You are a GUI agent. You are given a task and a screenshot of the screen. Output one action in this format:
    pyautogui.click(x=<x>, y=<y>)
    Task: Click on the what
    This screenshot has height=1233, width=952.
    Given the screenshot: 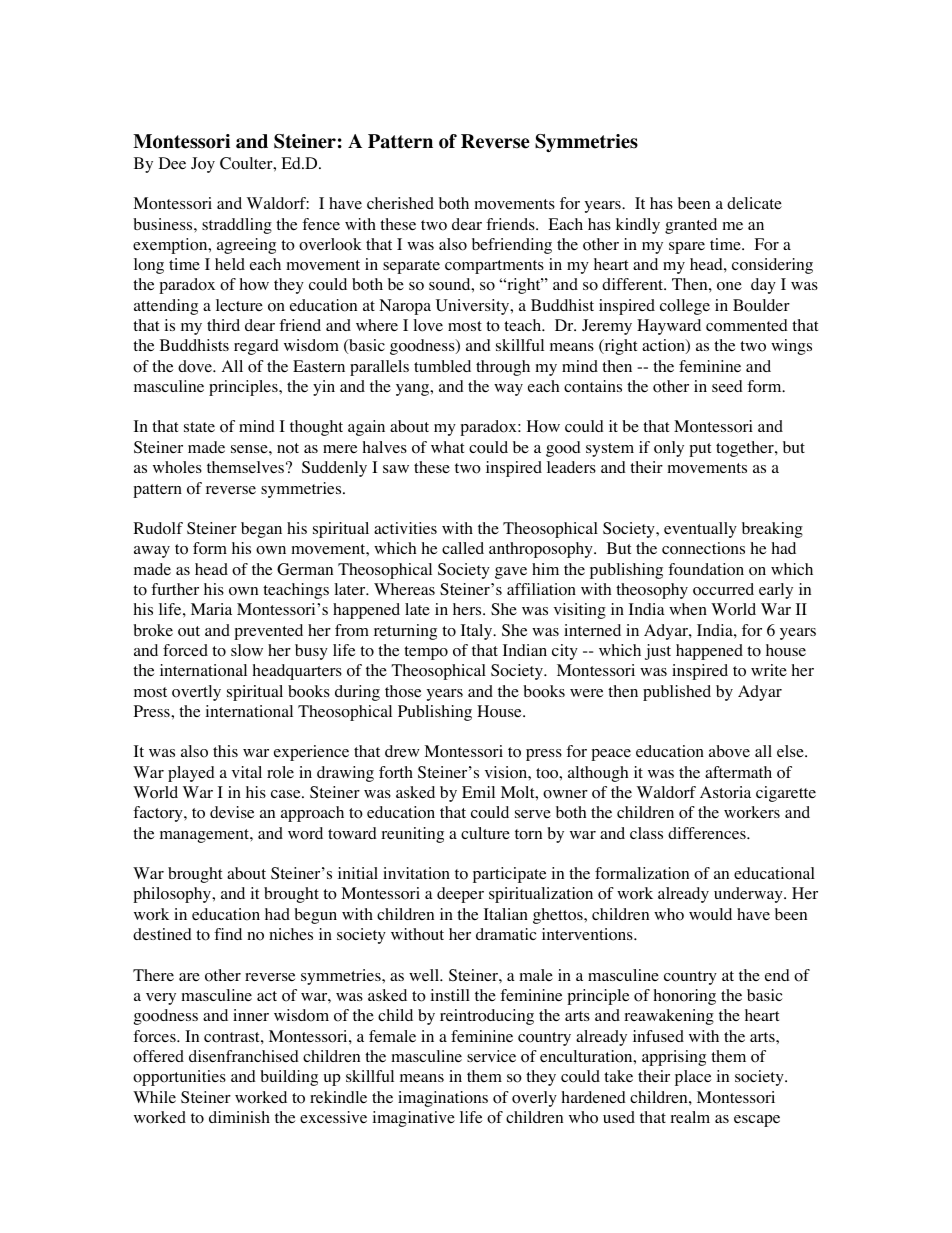 What is the action you would take?
    pyautogui.click(x=447, y=447)
